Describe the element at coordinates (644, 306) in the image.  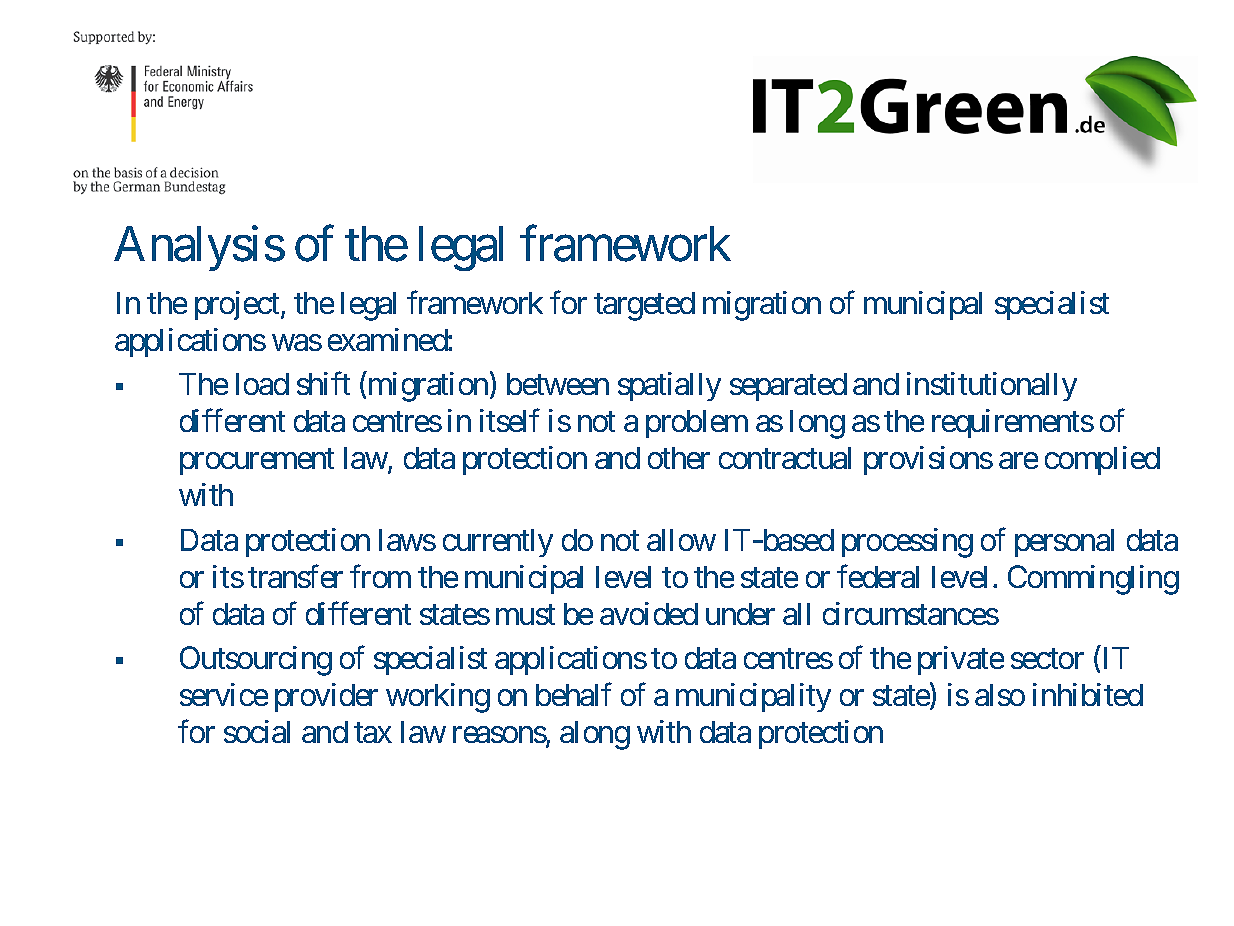
I see `targeted` at that location.
